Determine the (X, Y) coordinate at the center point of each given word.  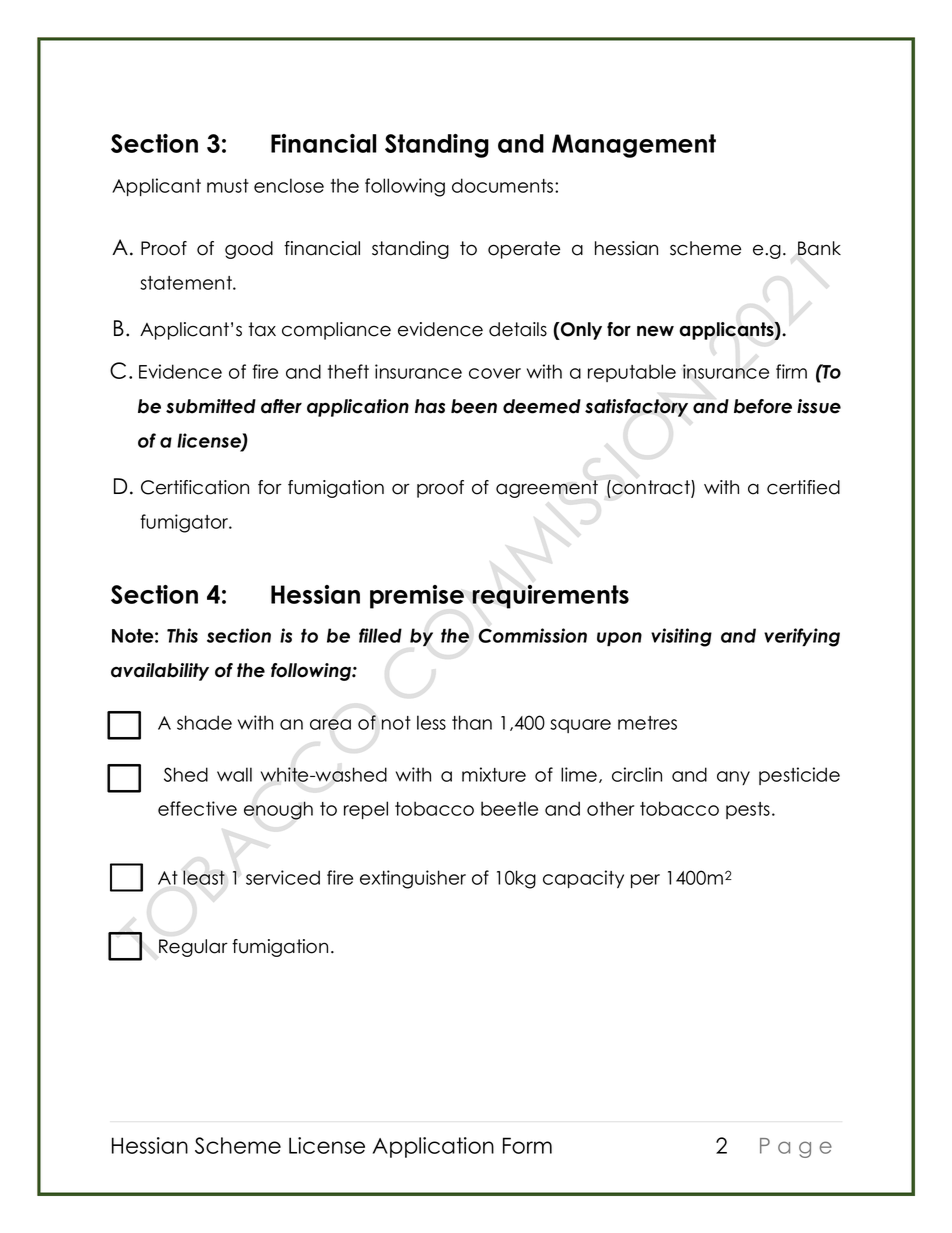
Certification (195, 487)
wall (234, 774)
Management (634, 146)
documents (504, 185)
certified (803, 487)
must (228, 186)
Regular (193, 948)
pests (748, 810)
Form (527, 1145)
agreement (547, 489)
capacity (583, 879)
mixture (494, 774)
